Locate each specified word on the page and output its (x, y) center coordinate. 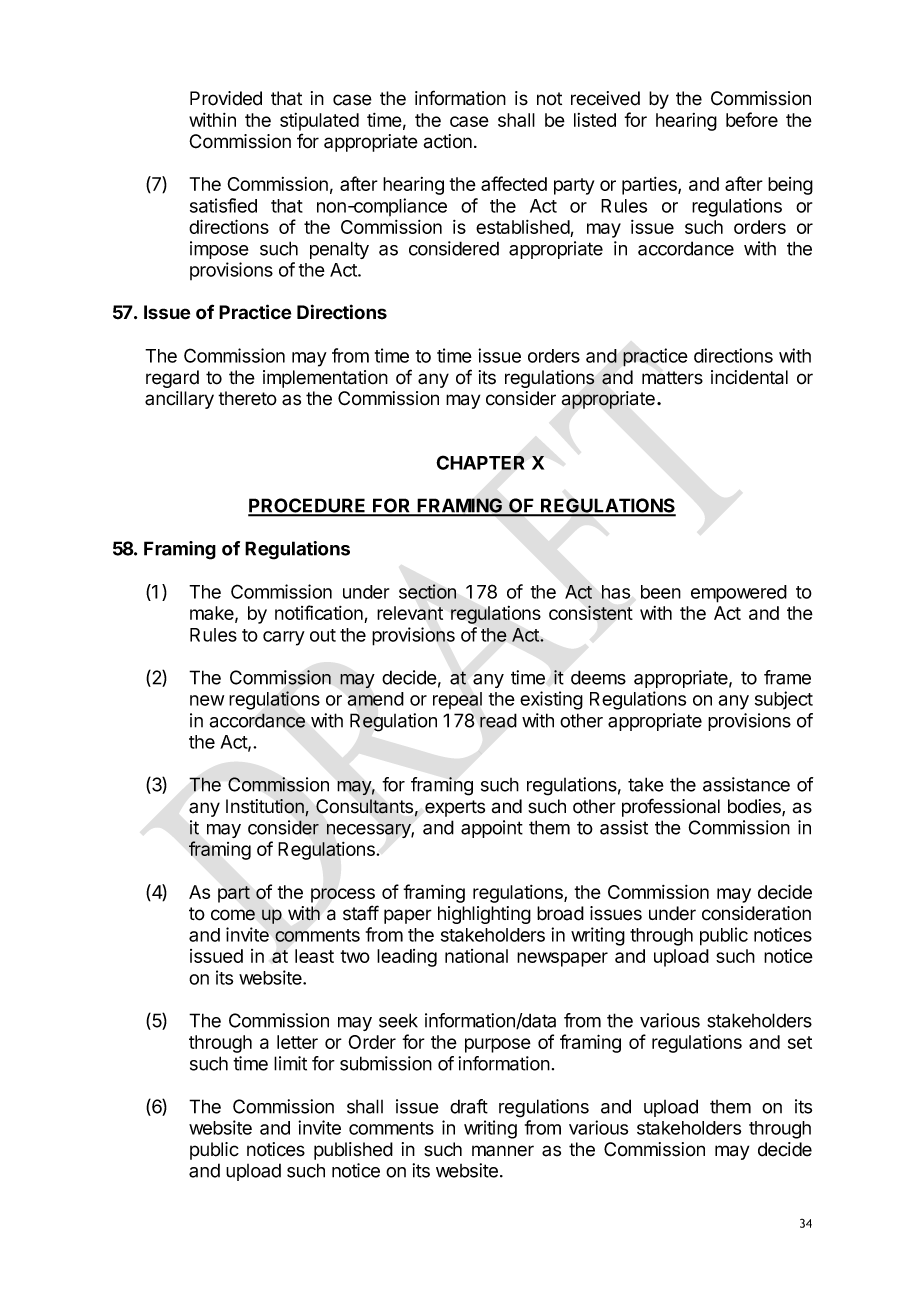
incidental (749, 377)
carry (284, 638)
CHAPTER (480, 462)
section (427, 591)
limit (290, 1063)
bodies (755, 807)
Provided (226, 98)
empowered (739, 594)
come (233, 915)
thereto (247, 398)
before (752, 119)
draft (469, 1106)
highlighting (484, 915)
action (448, 141)
